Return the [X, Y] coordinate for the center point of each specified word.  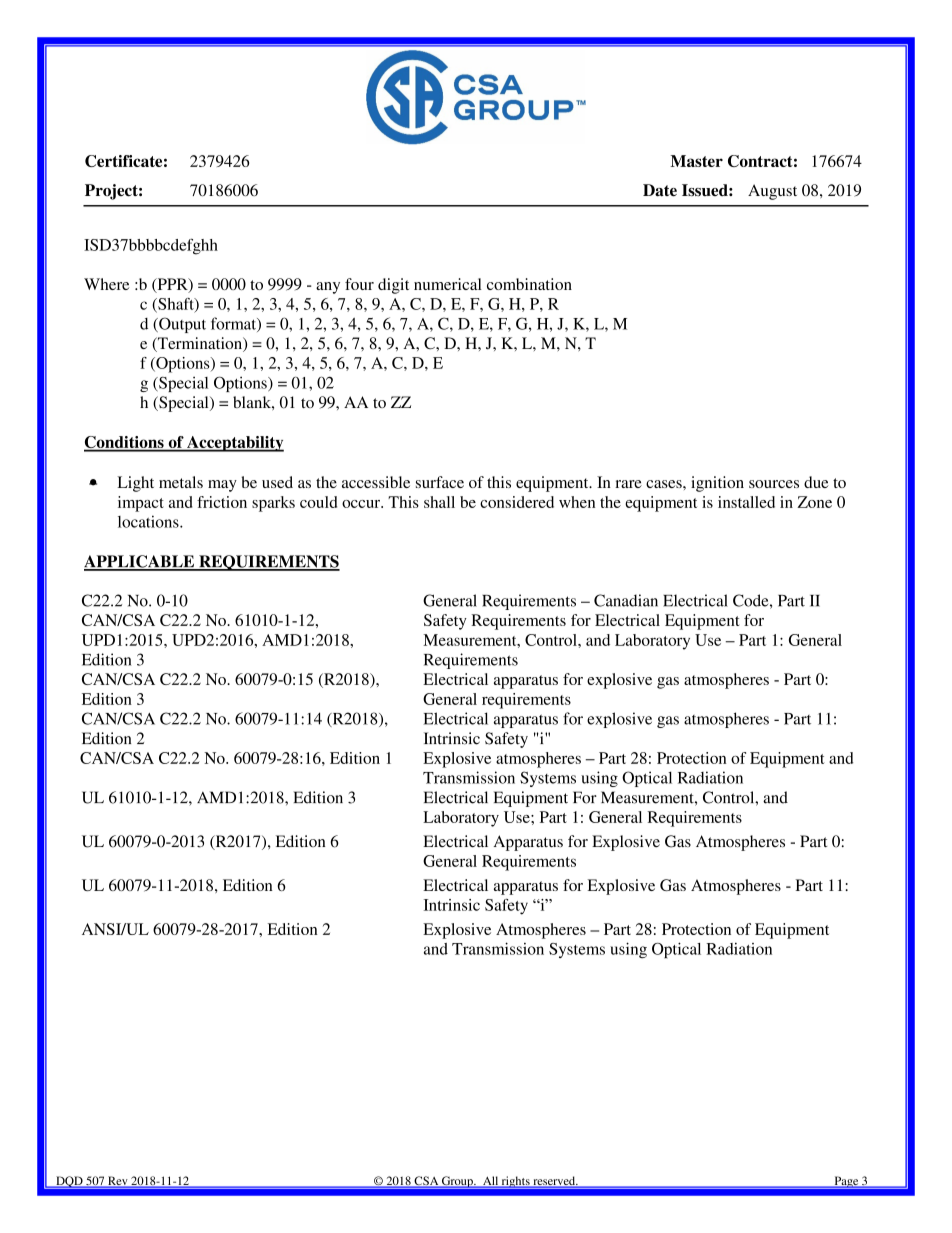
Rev [118, 1182]
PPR [172, 285]
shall [439, 502]
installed [746, 502]
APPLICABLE [140, 562]
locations [149, 521]
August [772, 192]
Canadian [626, 600]
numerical [448, 284]
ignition [717, 484]
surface [440, 482]
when [577, 502]
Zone [814, 502]
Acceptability [234, 444]
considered [517, 502]
